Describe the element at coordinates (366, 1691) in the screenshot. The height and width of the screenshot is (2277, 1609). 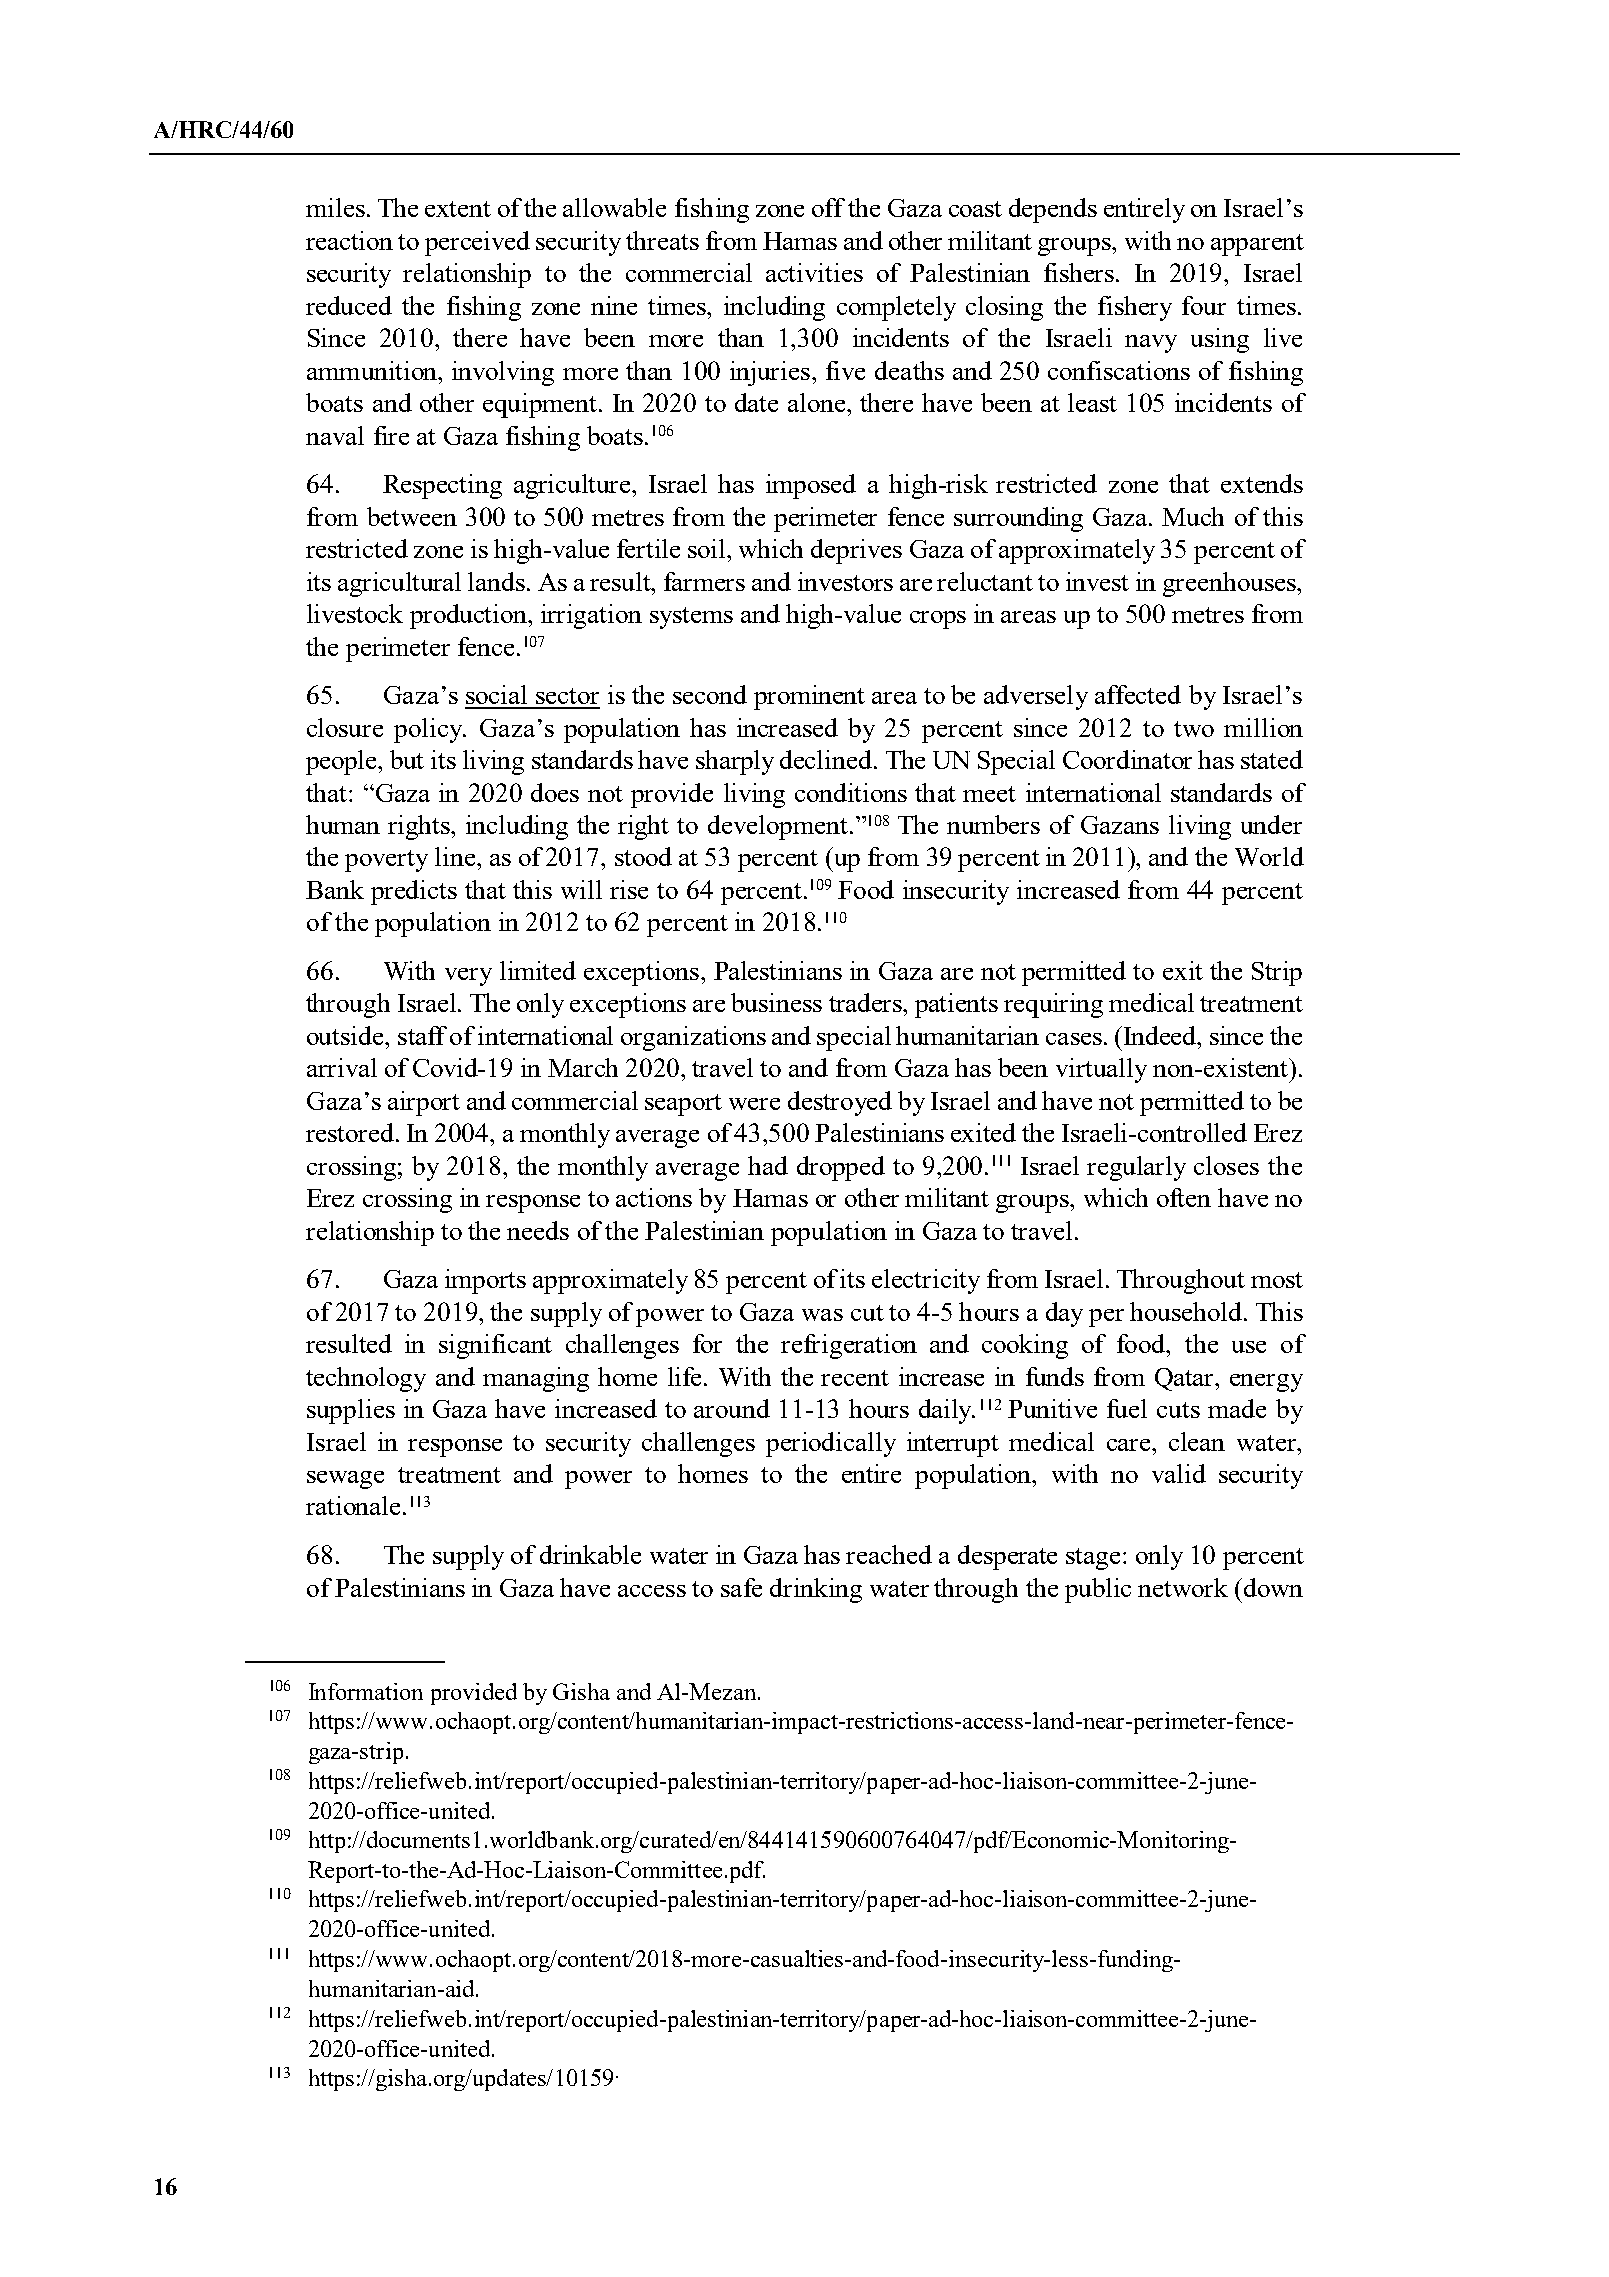
I see `Information` at that location.
